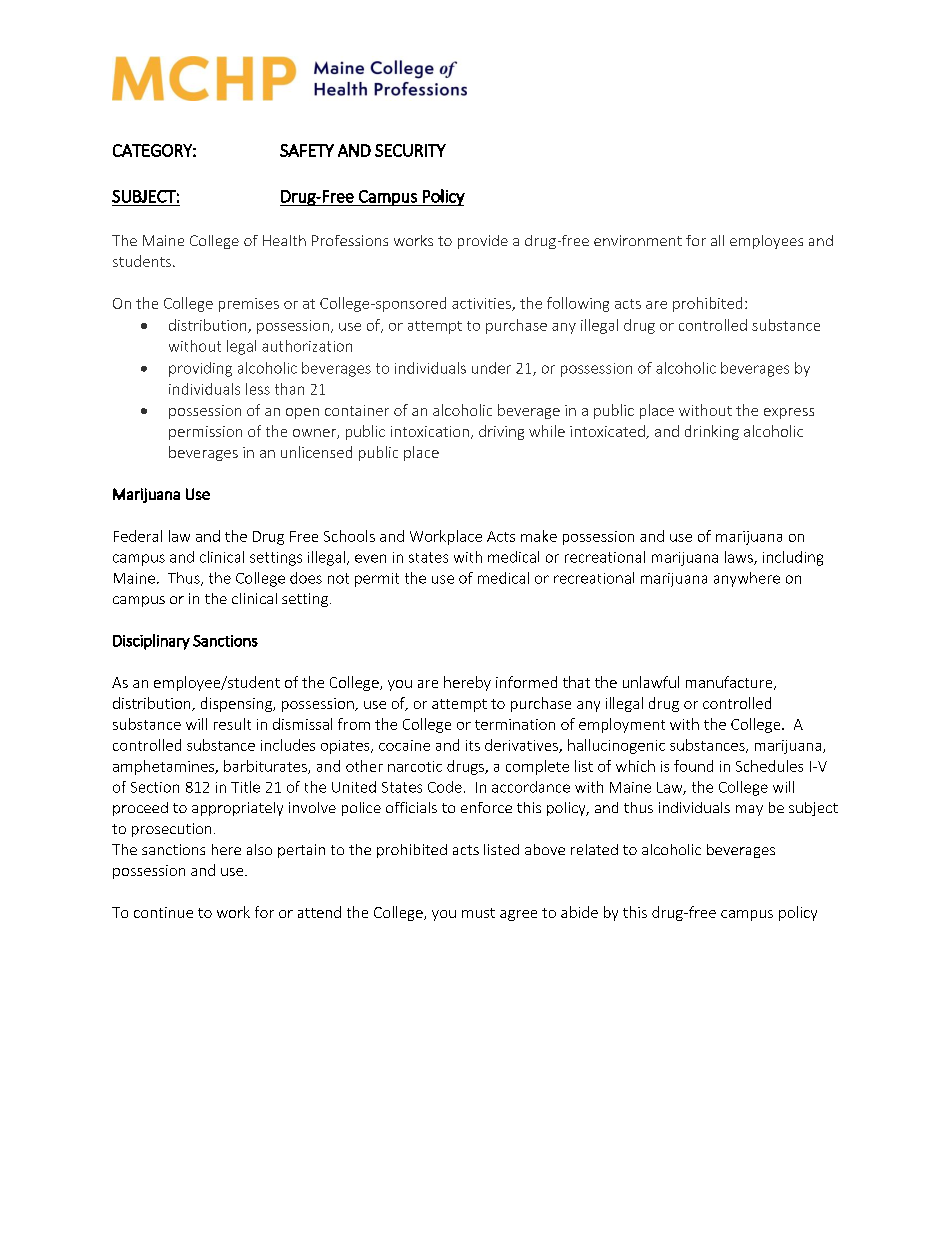 This image has height=1233, width=952. What do you see at coordinates (515, 724) in the image?
I see `termination` at bounding box center [515, 724].
